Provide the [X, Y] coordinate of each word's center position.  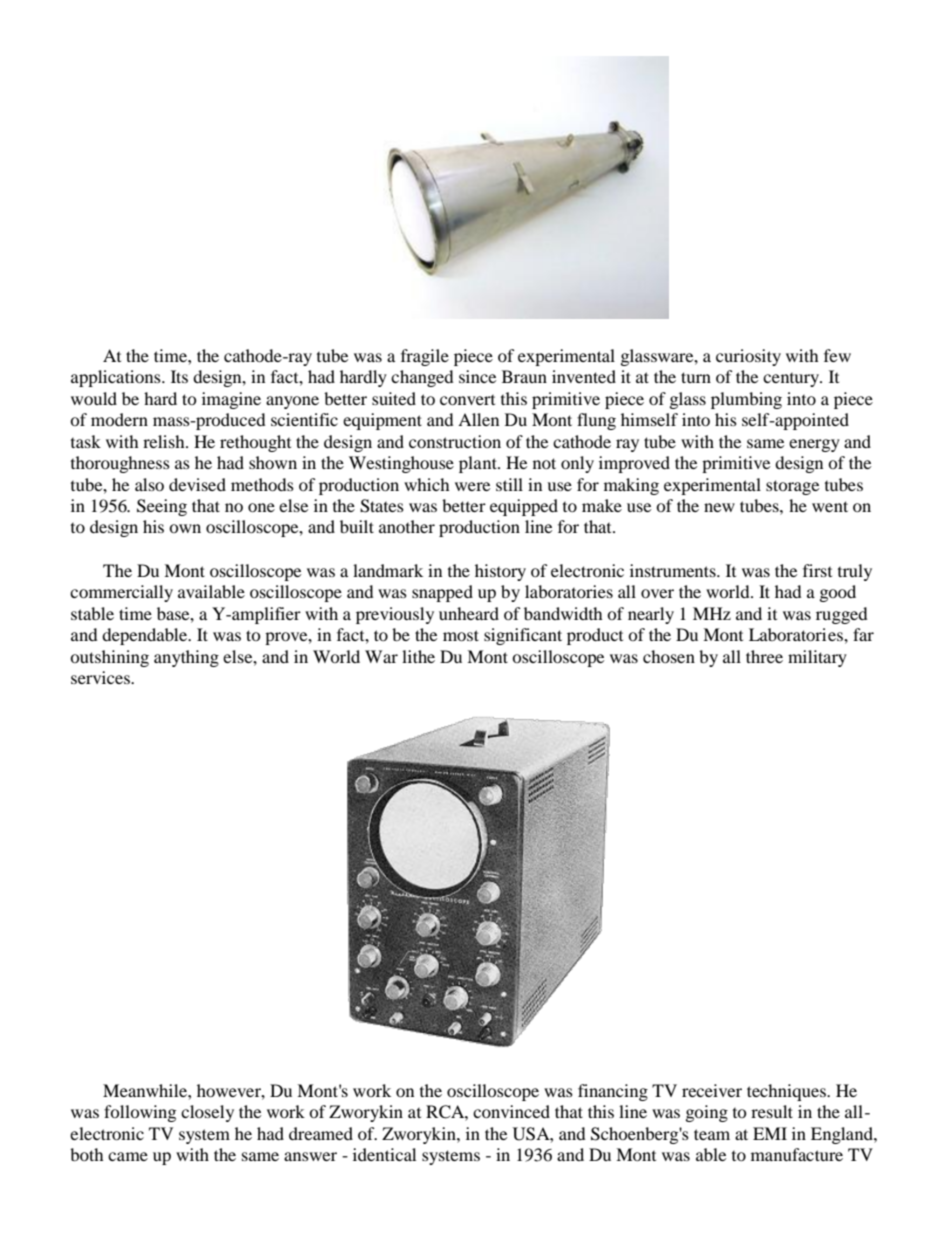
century [792, 380]
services [101, 677]
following [140, 1113]
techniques [787, 1092]
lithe [418, 656]
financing [613, 1092]
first [817, 570]
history [500, 572]
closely [207, 1113]
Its [179, 376]
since [477, 376]
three [764, 656]
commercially [121, 593]
